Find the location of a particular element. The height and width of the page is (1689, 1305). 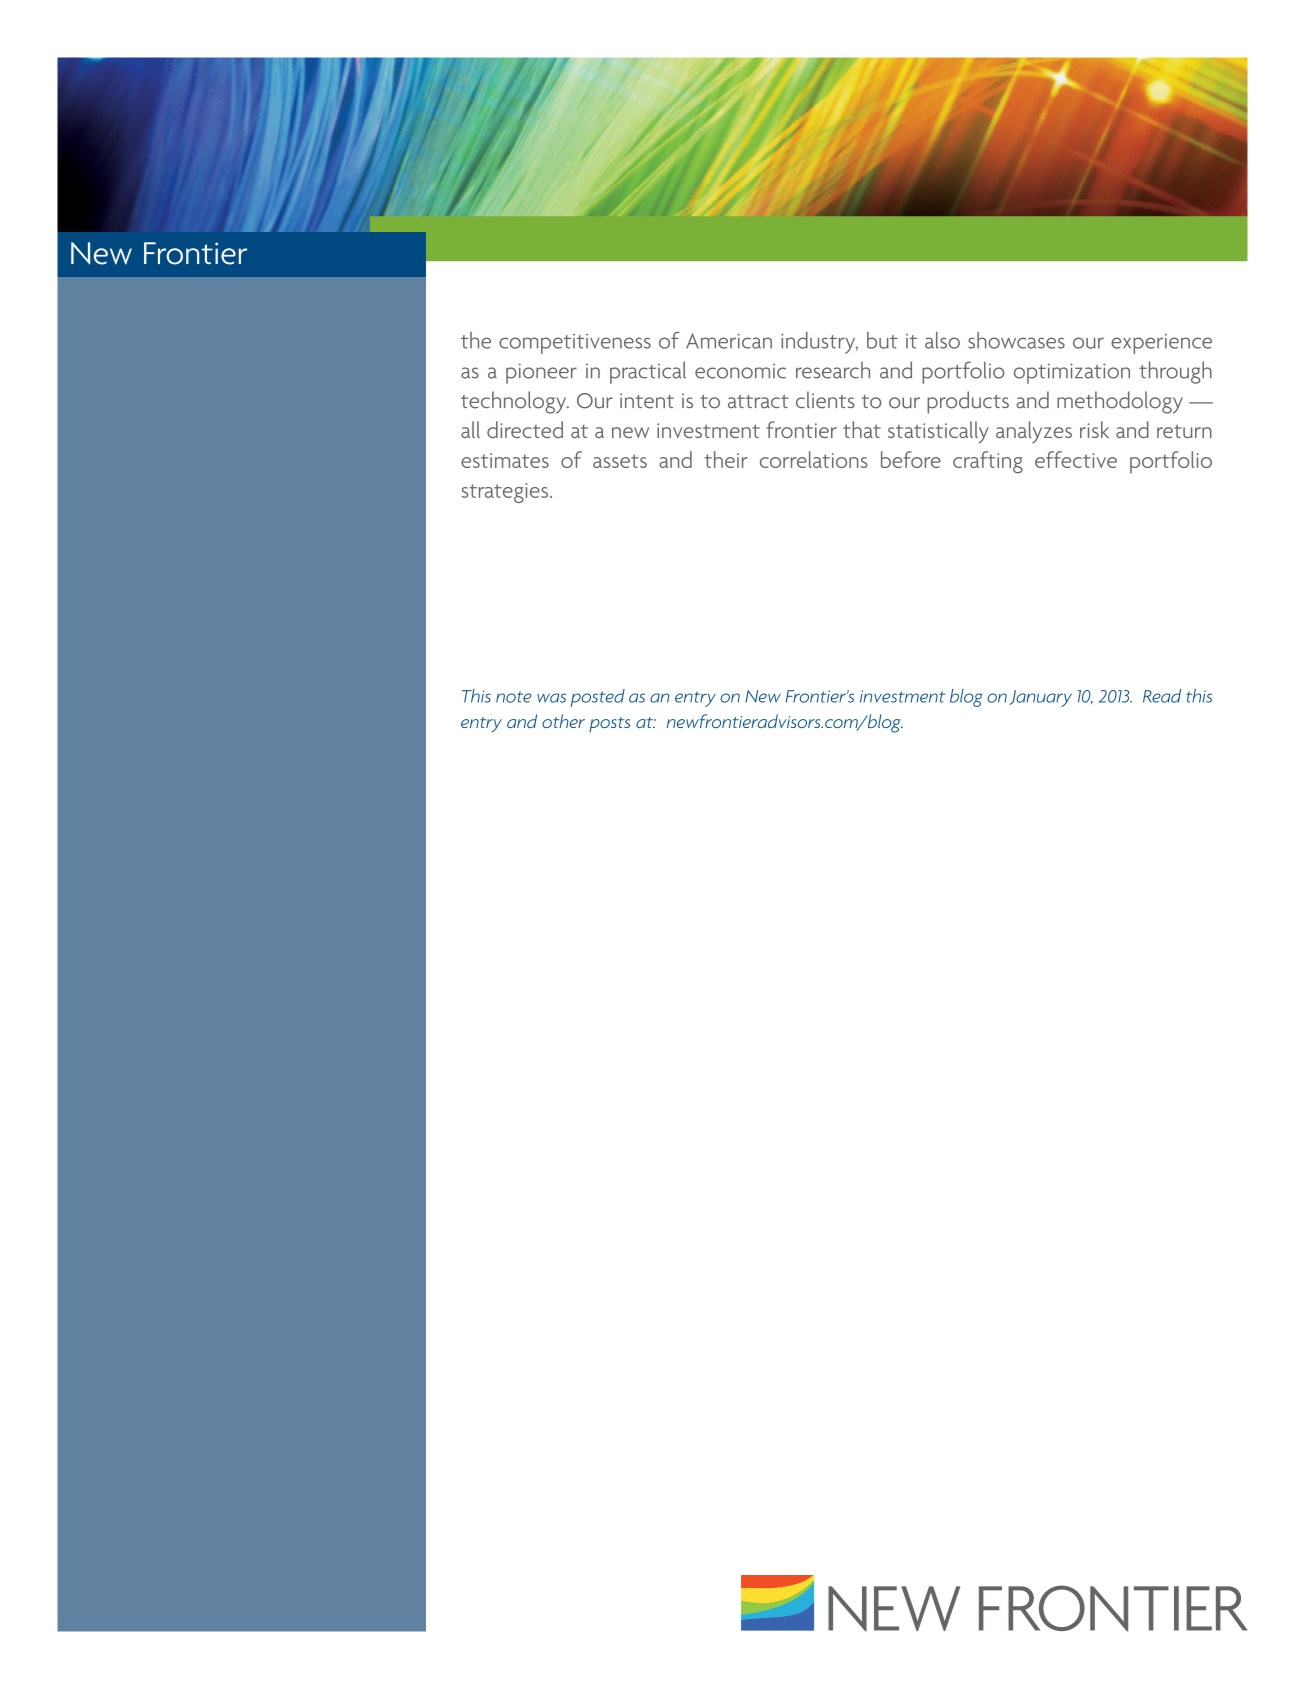

competitiveness is located at coordinates (575, 344).
